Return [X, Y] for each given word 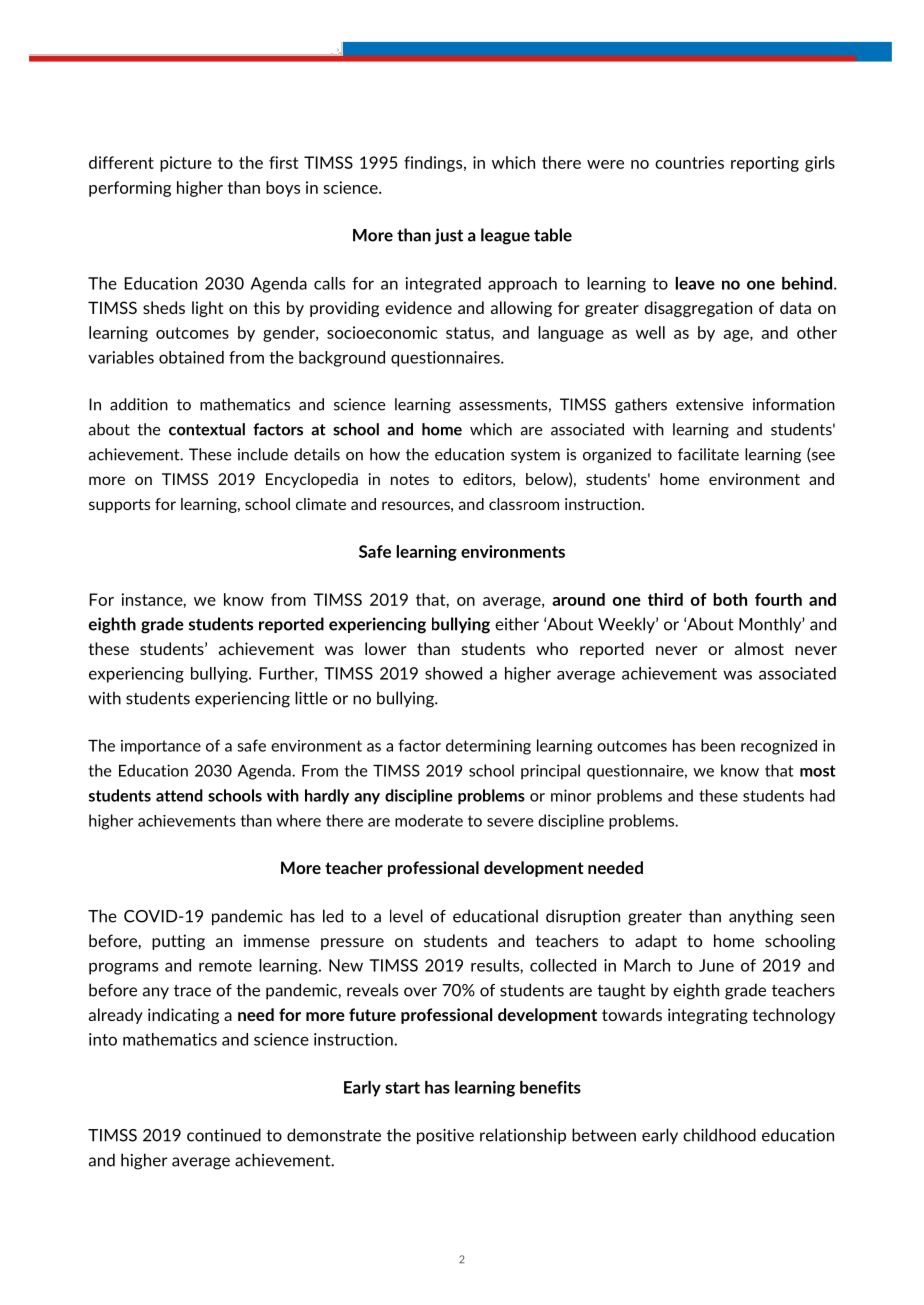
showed [453, 673]
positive [445, 1136]
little [311, 698]
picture [186, 164]
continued [224, 1135]
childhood [719, 1135]
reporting [765, 164]
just [449, 236]
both [730, 599]
